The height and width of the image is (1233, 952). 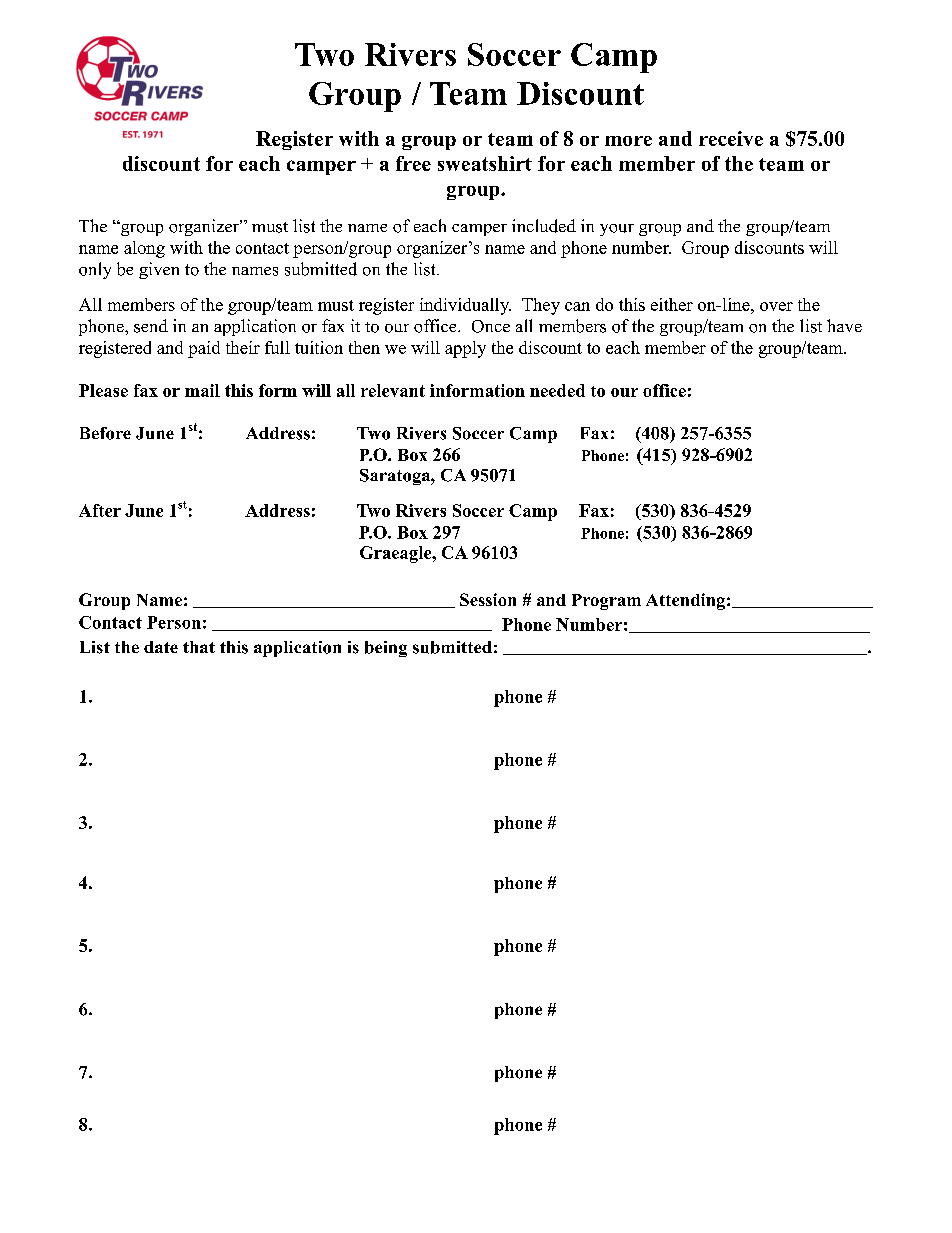 What do you see at coordinates (413, 163) in the image?
I see `free` at bounding box center [413, 163].
